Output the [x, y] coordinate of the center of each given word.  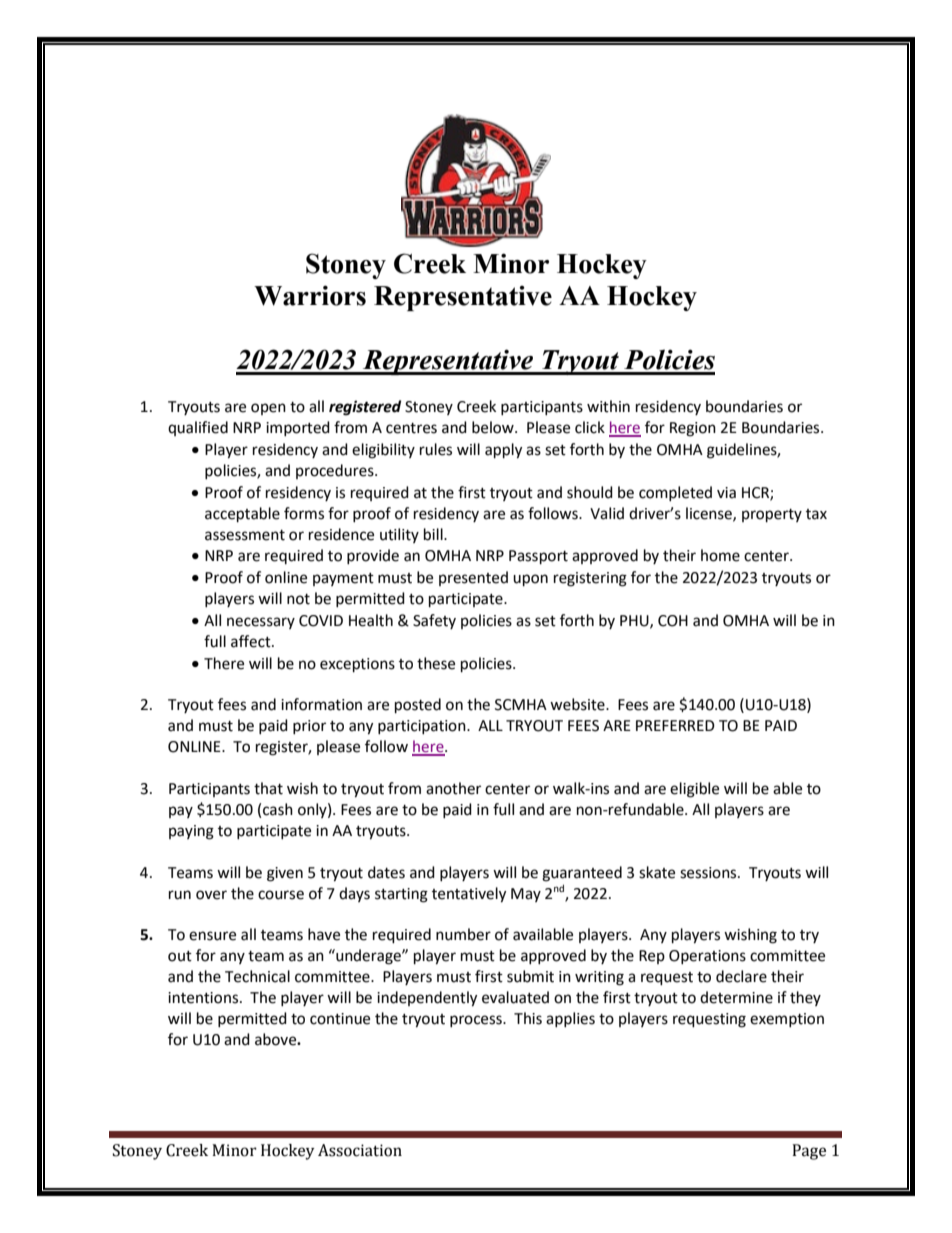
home [720, 555]
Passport [538, 557]
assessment [245, 535]
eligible [694, 790]
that [268, 788]
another [453, 788]
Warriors [310, 295]
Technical [257, 976]
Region [693, 429]
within [608, 406]
